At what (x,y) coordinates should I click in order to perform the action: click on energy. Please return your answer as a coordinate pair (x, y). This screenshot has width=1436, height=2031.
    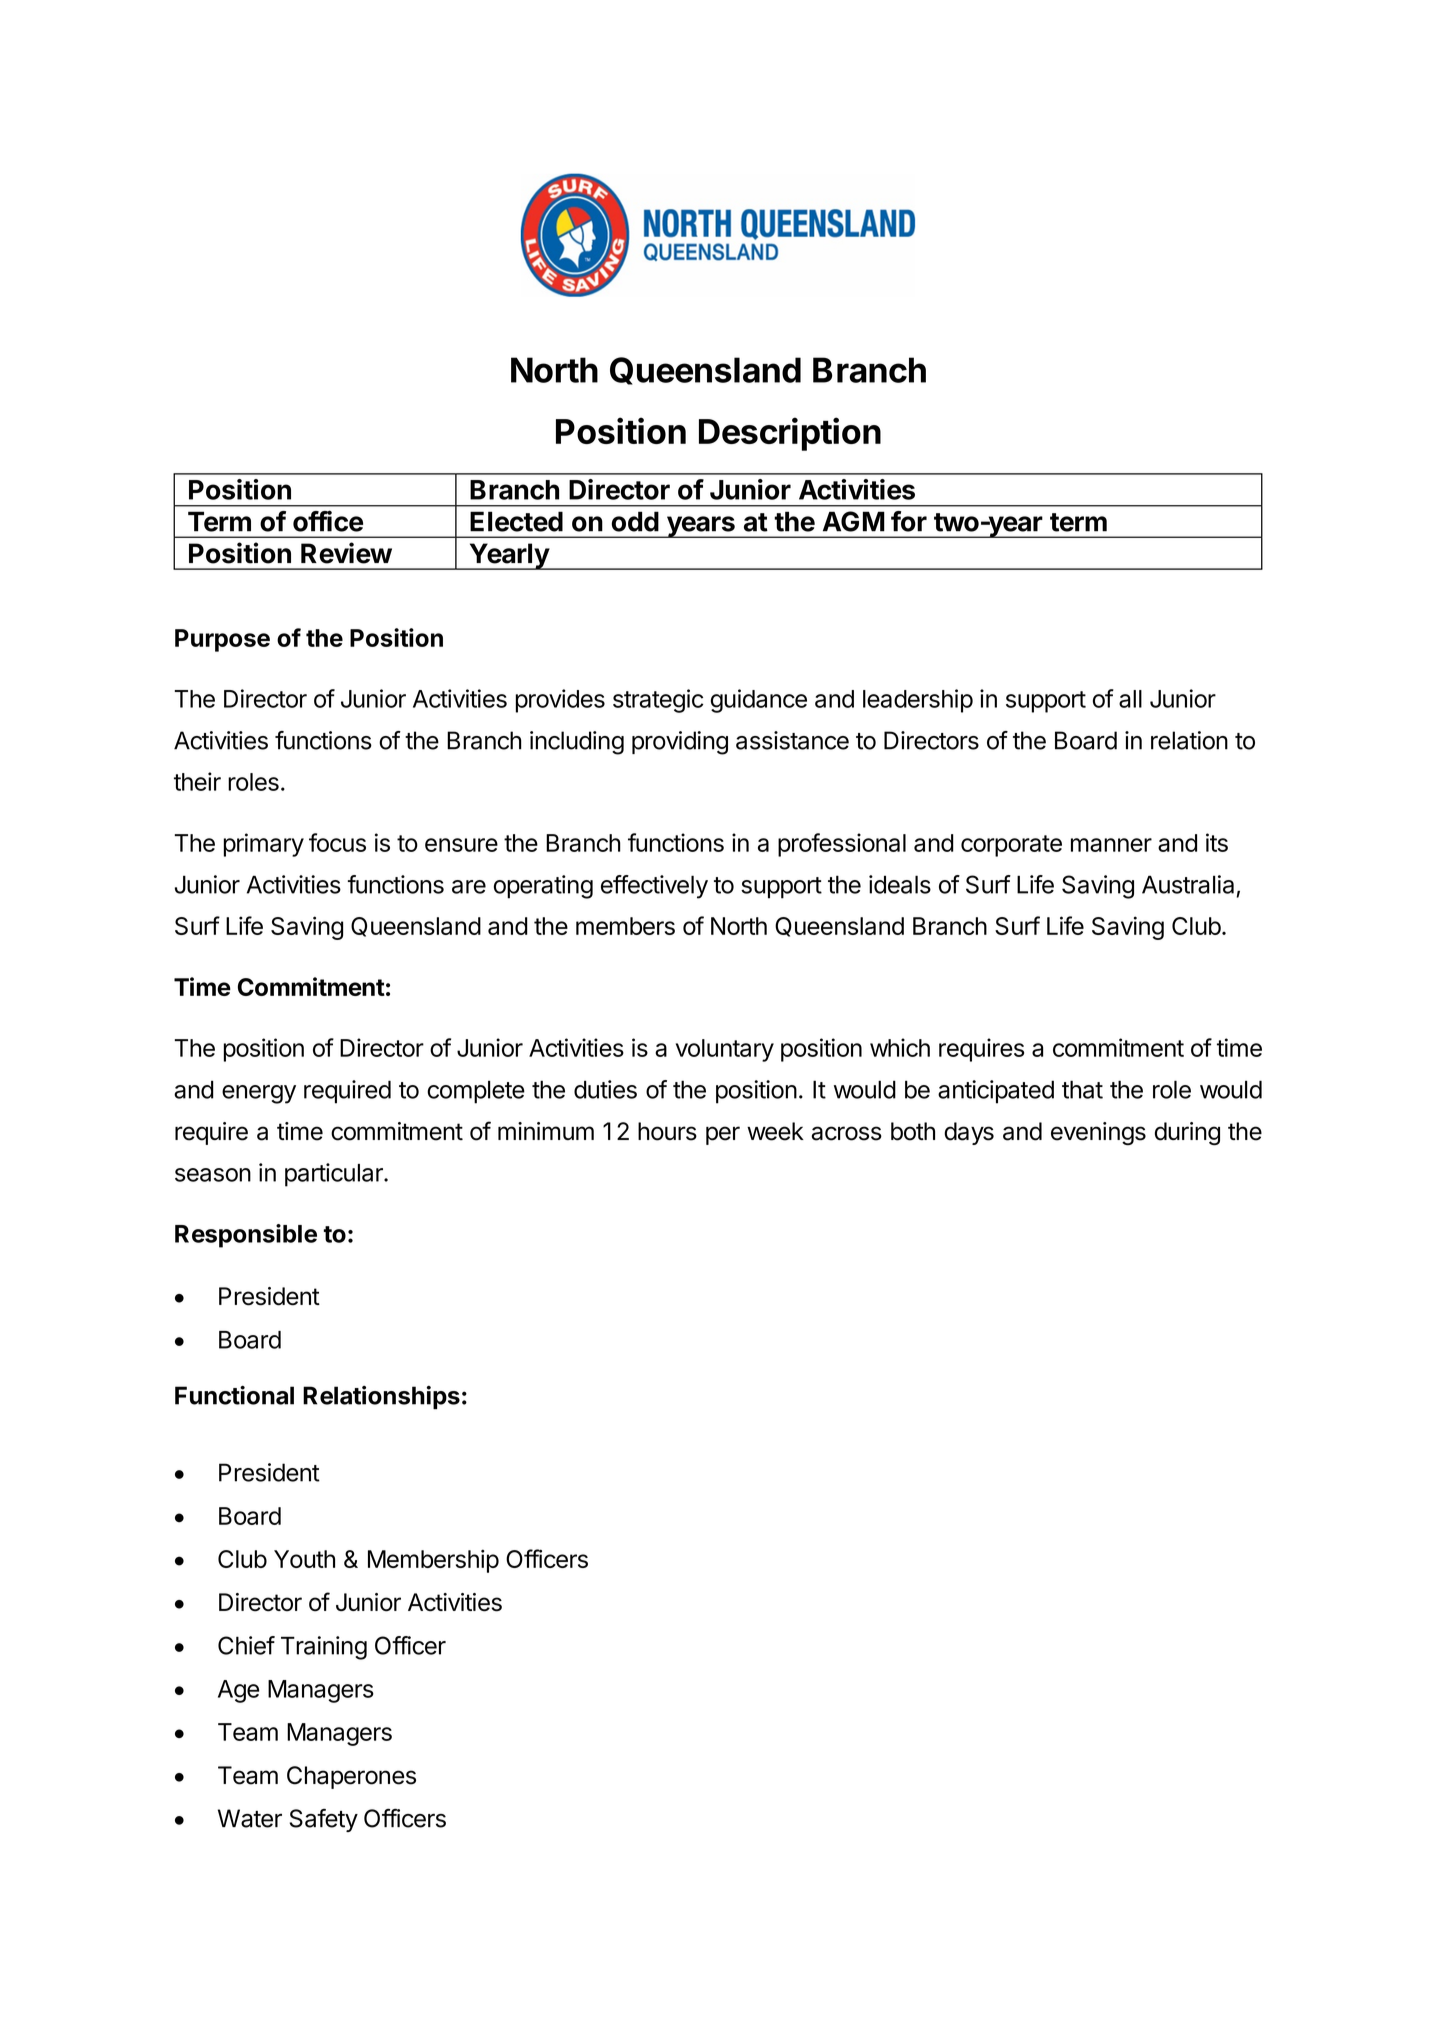
    Looking at the image, I should click on (259, 1094).
